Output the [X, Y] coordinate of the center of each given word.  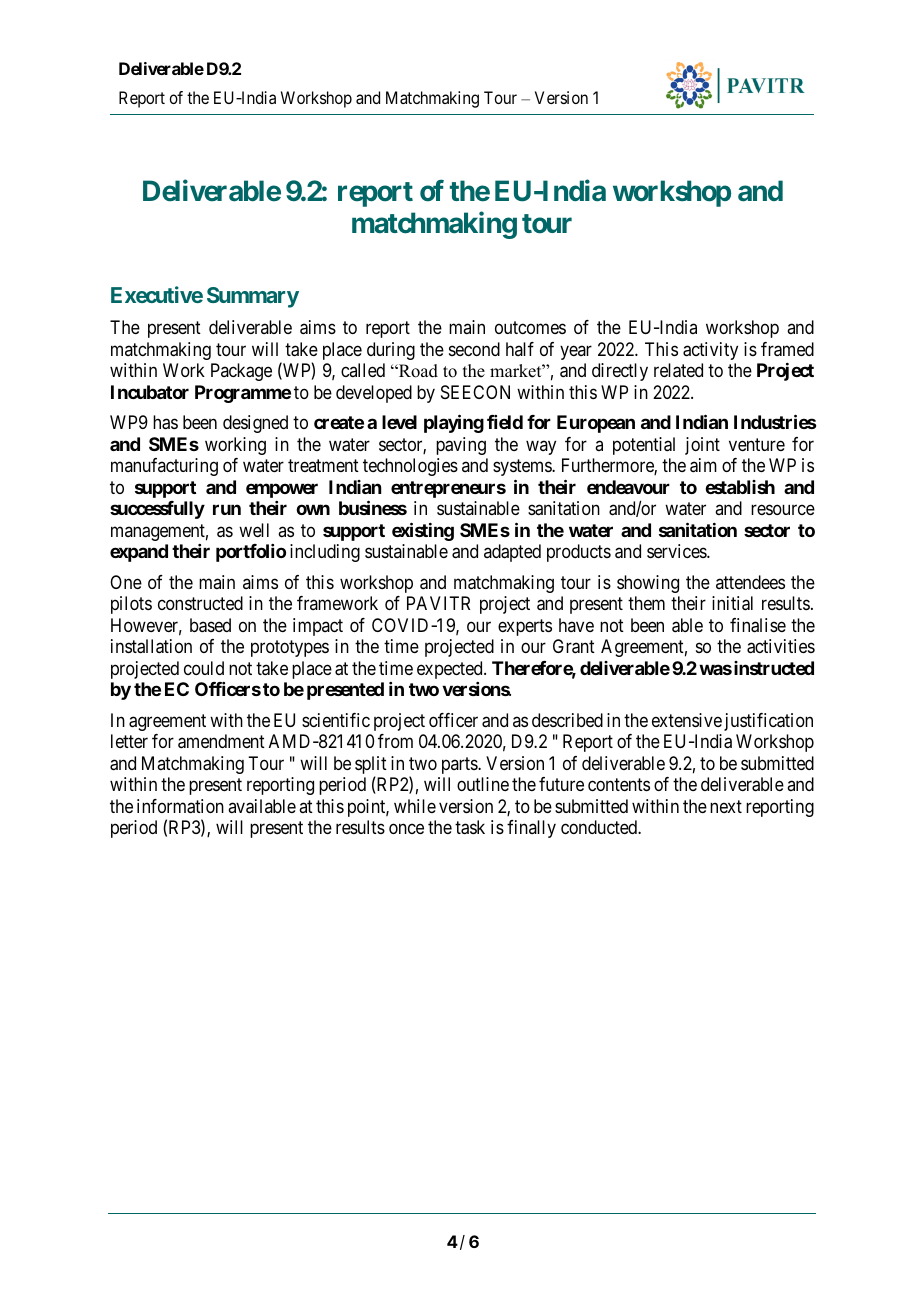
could [204, 668]
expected [451, 670]
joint [702, 446]
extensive [687, 720]
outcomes [530, 328]
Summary [253, 297]
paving [461, 446]
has [165, 422]
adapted [512, 553]
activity [710, 351]
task [470, 827]
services [677, 551]
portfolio [251, 553]
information [180, 806]
